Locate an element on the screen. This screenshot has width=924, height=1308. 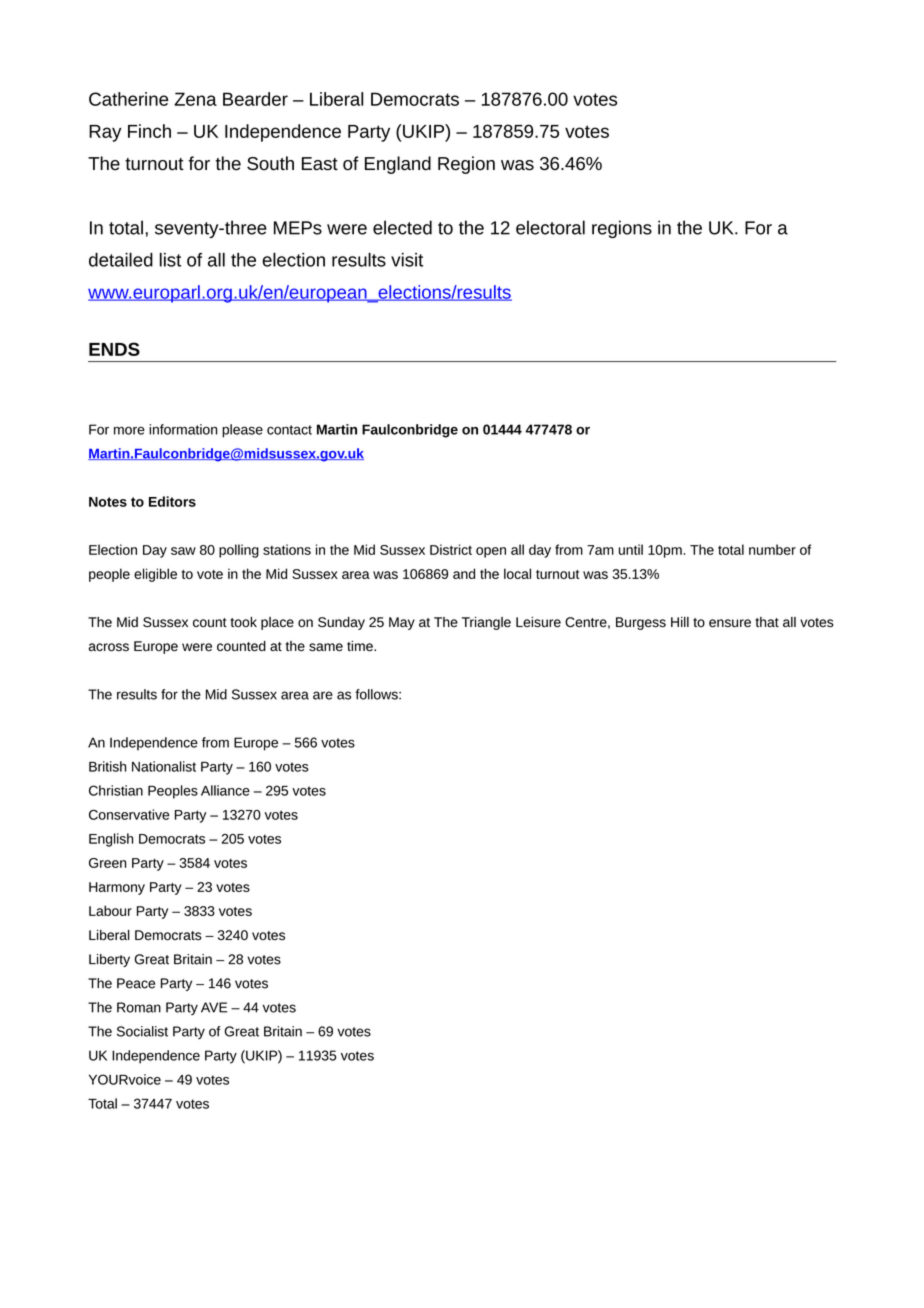
saw is located at coordinates (183, 551).
